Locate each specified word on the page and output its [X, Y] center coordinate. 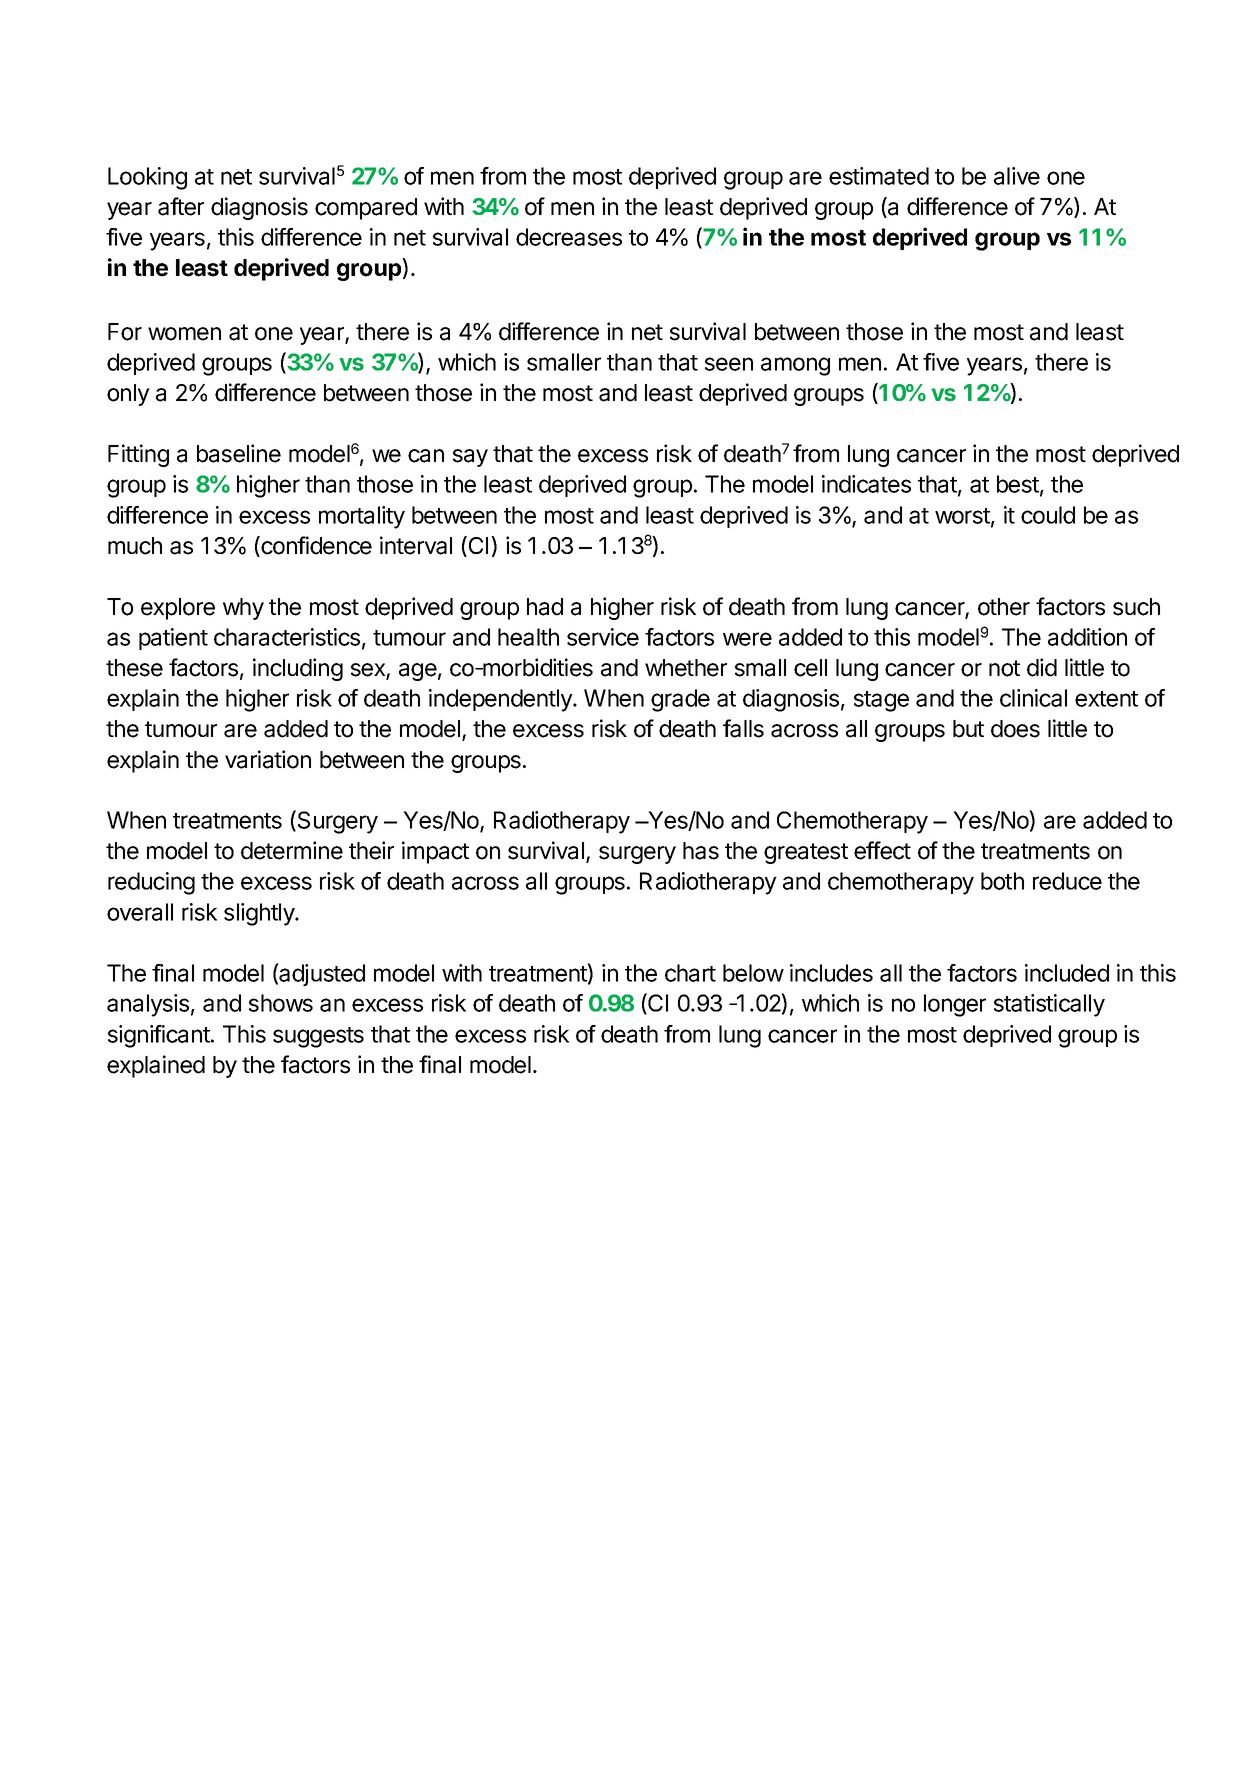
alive [1017, 176]
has [701, 851]
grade [680, 700]
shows [281, 1003]
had [545, 607]
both [1002, 881]
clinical [1033, 698]
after [181, 206]
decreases [569, 237]
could [1048, 515]
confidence [315, 546]
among [795, 366]
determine [292, 850]
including [298, 669]
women [184, 334]
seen [729, 364]
